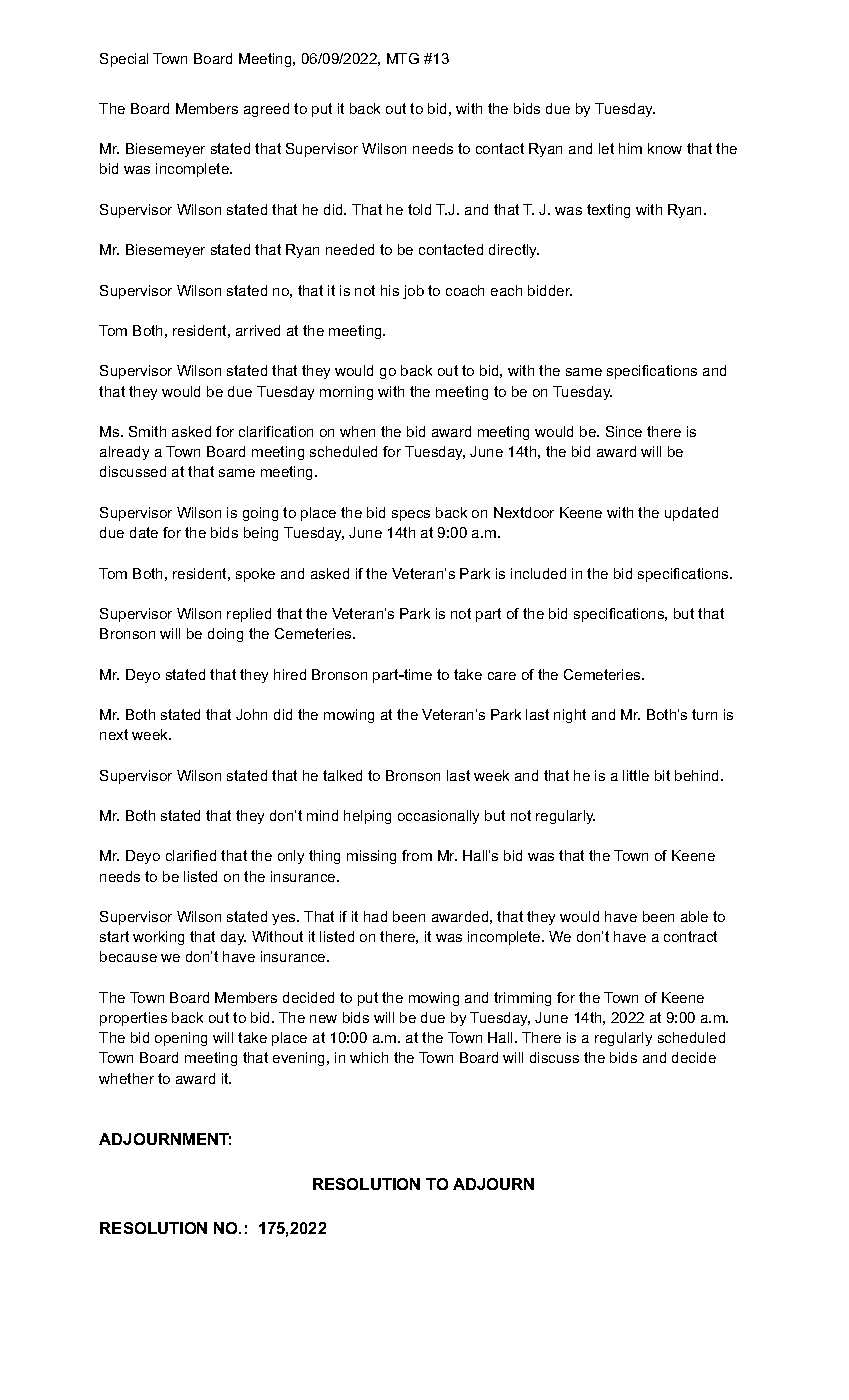 This screenshot has width=849, height=1400. What do you see at coordinates (630, 148) in the screenshot?
I see `him` at bounding box center [630, 148].
